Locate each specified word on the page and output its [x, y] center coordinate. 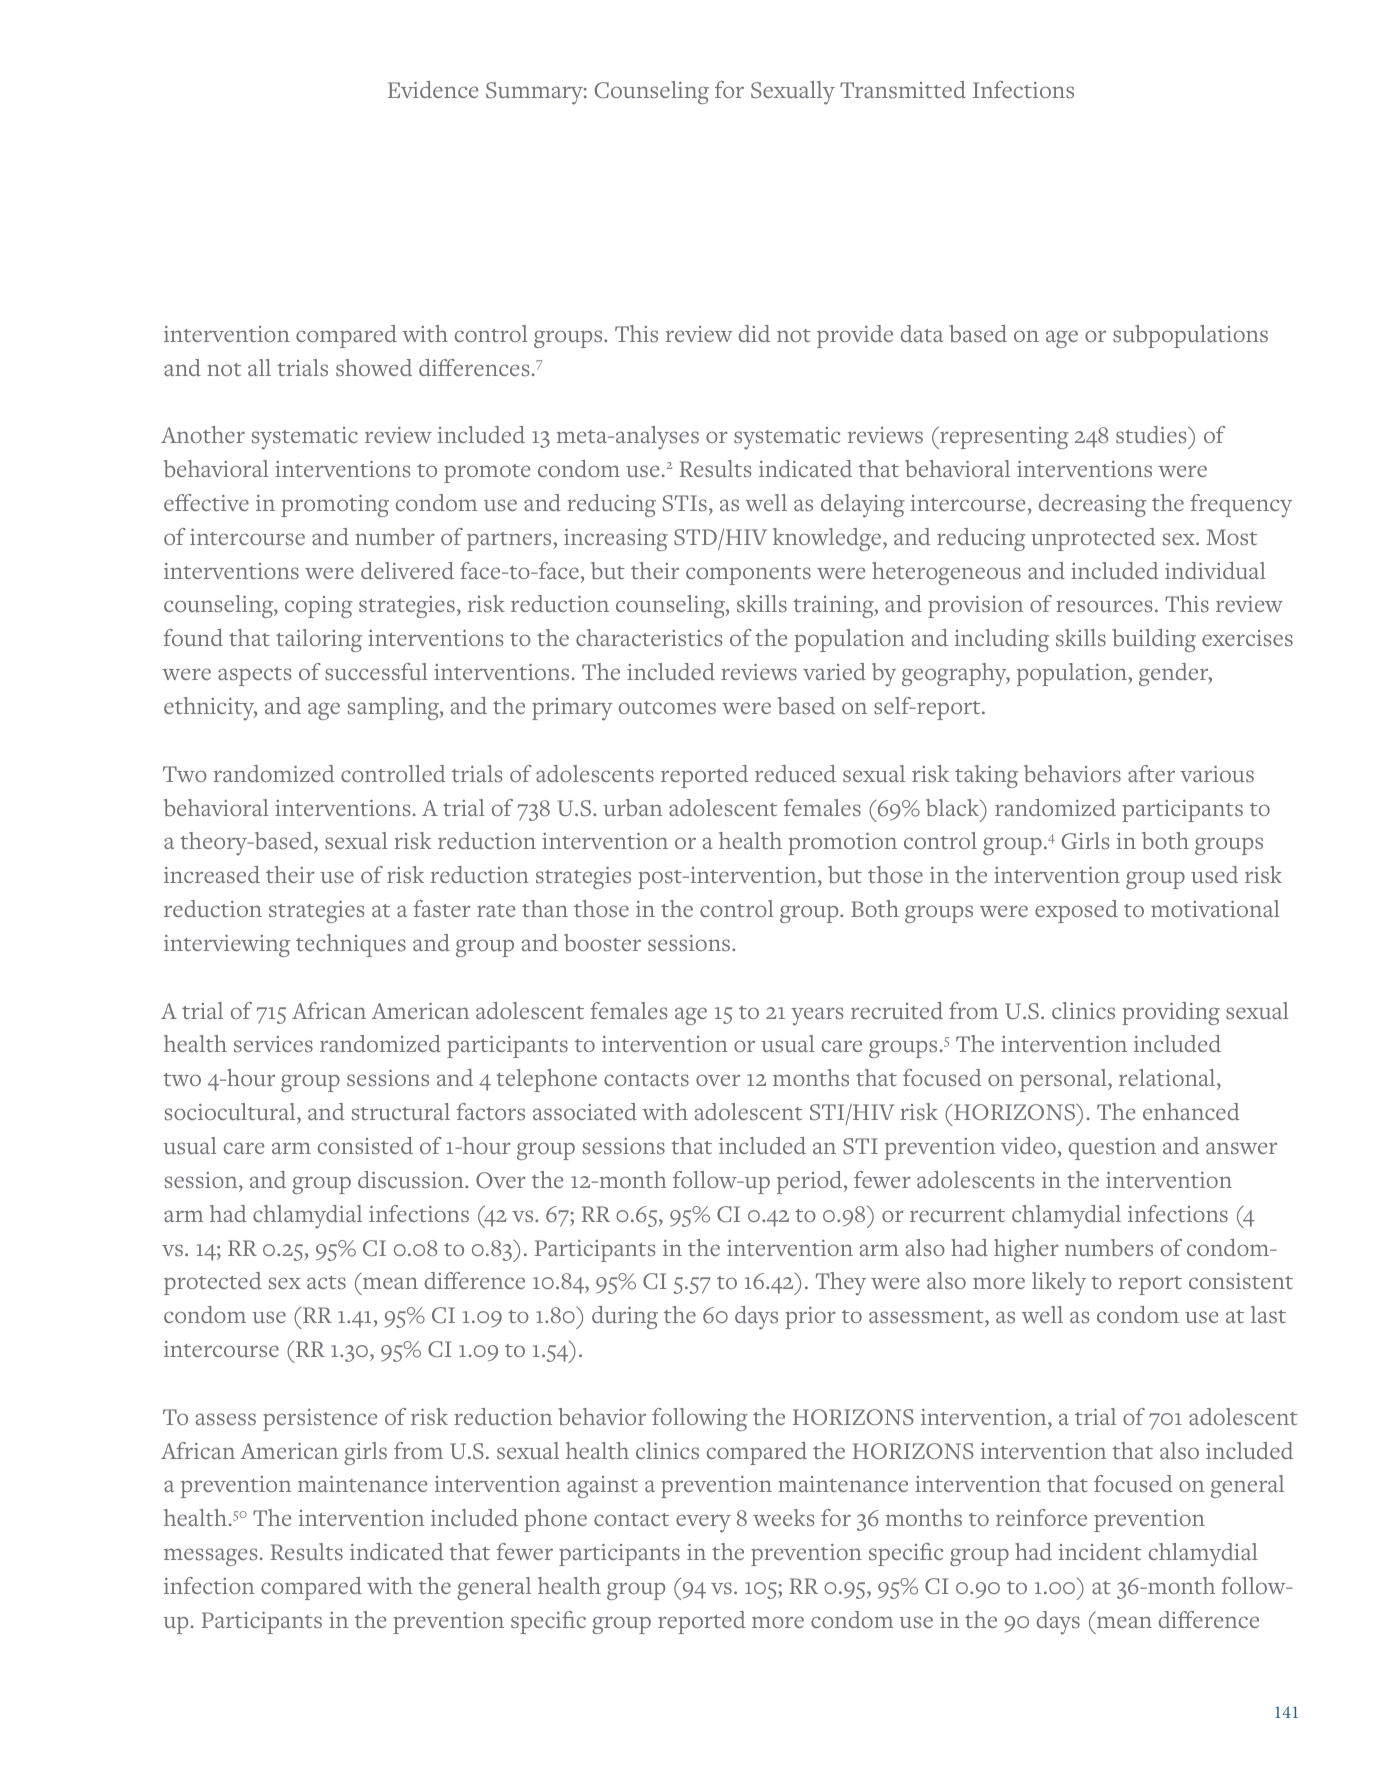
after [1151, 773]
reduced [795, 773]
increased [212, 874]
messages [210, 1557]
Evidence [433, 89]
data [921, 333]
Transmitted [903, 90]
